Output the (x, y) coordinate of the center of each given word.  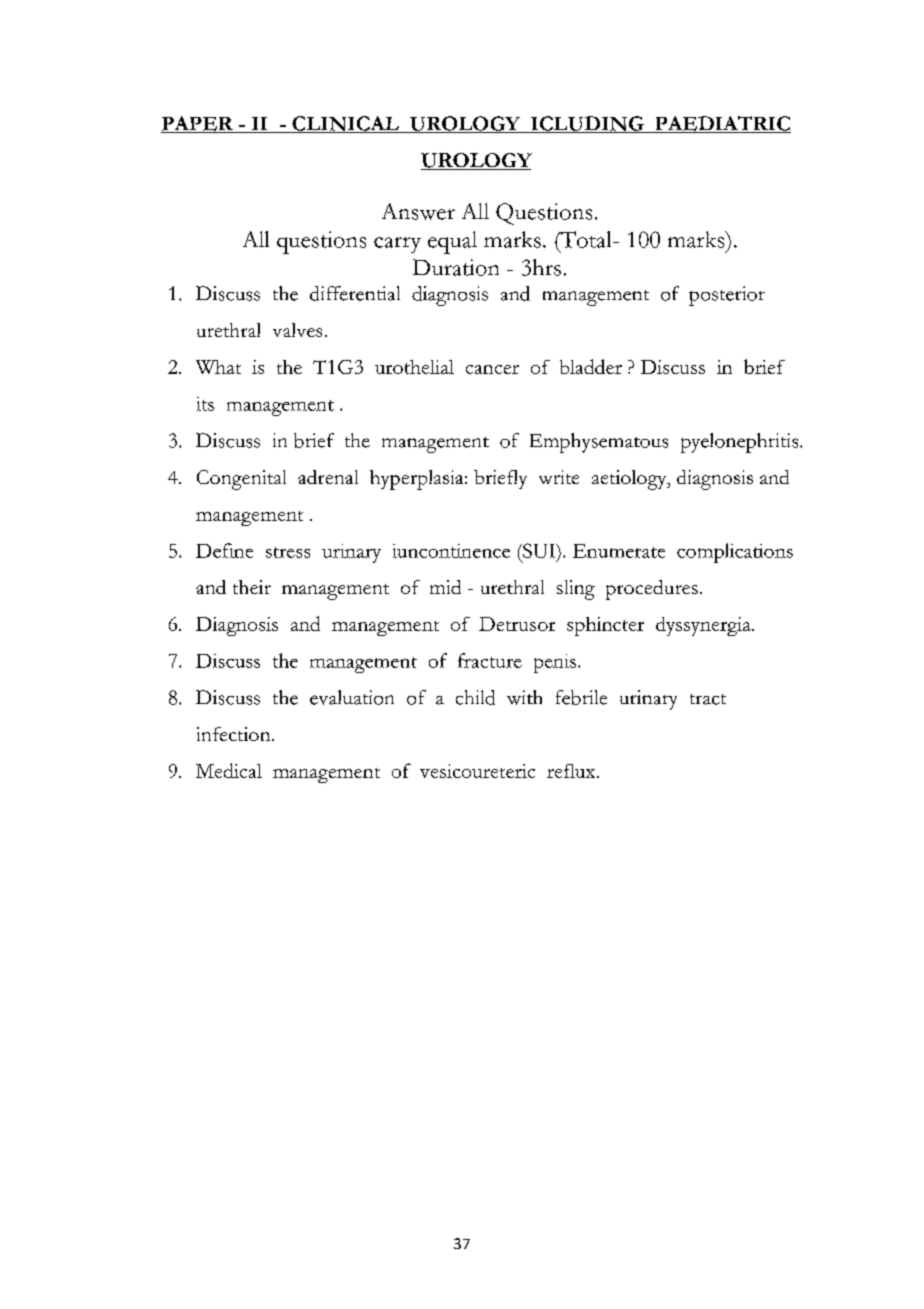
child (475, 697)
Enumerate (619, 551)
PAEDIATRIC (722, 124)
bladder (591, 366)
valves (297, 330)
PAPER (198, 124)
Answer (418, 211)
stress (288, 552)
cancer (492, 369)
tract (708, 699)
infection (235, 734)
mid (445, 587)
